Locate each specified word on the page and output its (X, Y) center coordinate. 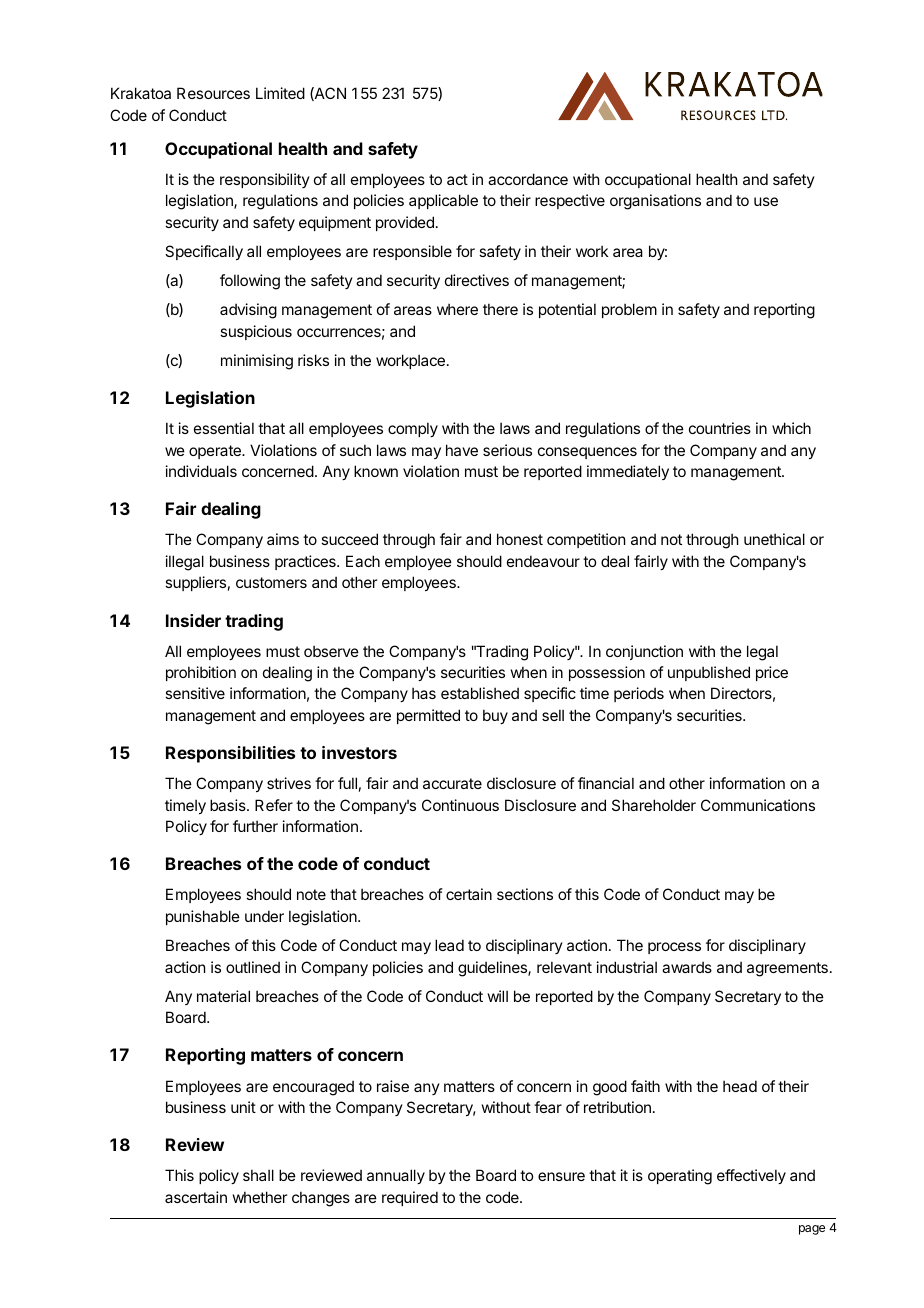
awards (687, 967)
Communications (758, 805)
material (223, 996)
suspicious (256, 332)
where (457, 309)
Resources (213, 93)
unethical (774, 539)
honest (520, 539)
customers (271, 582)
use (766, 201)
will (498, 996)
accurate (452, 783)
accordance (528, 179)
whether (260, 1197)
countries (720, 428)
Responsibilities (230, 754)
